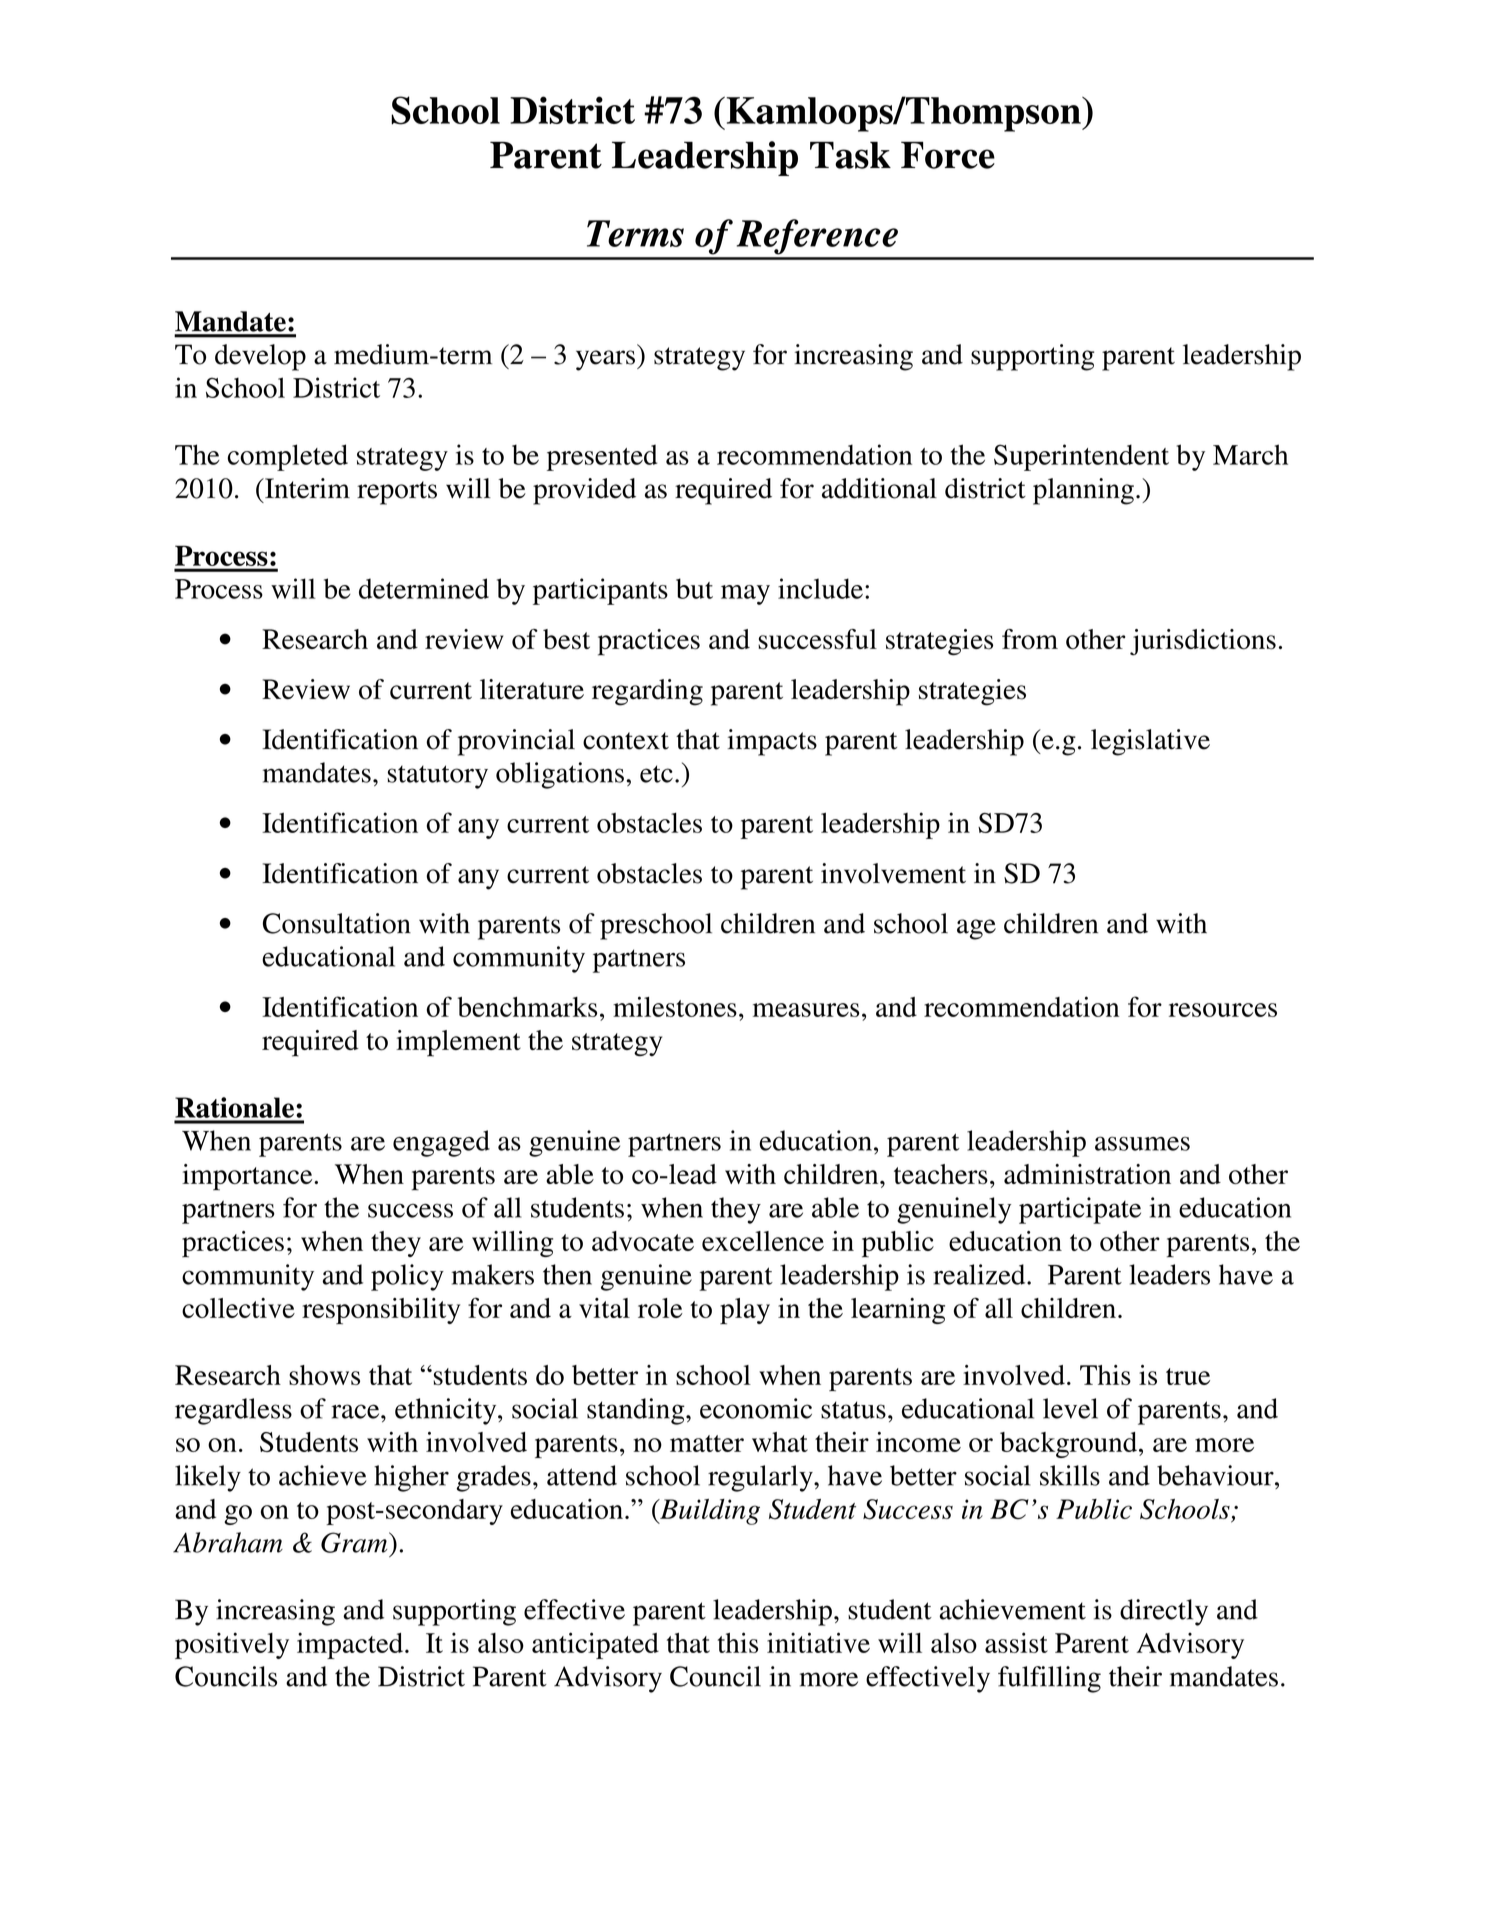  What do you see at coordinates (1223, 1010) in the image?
I see `resources` at bounding box center [1223, 1010].
